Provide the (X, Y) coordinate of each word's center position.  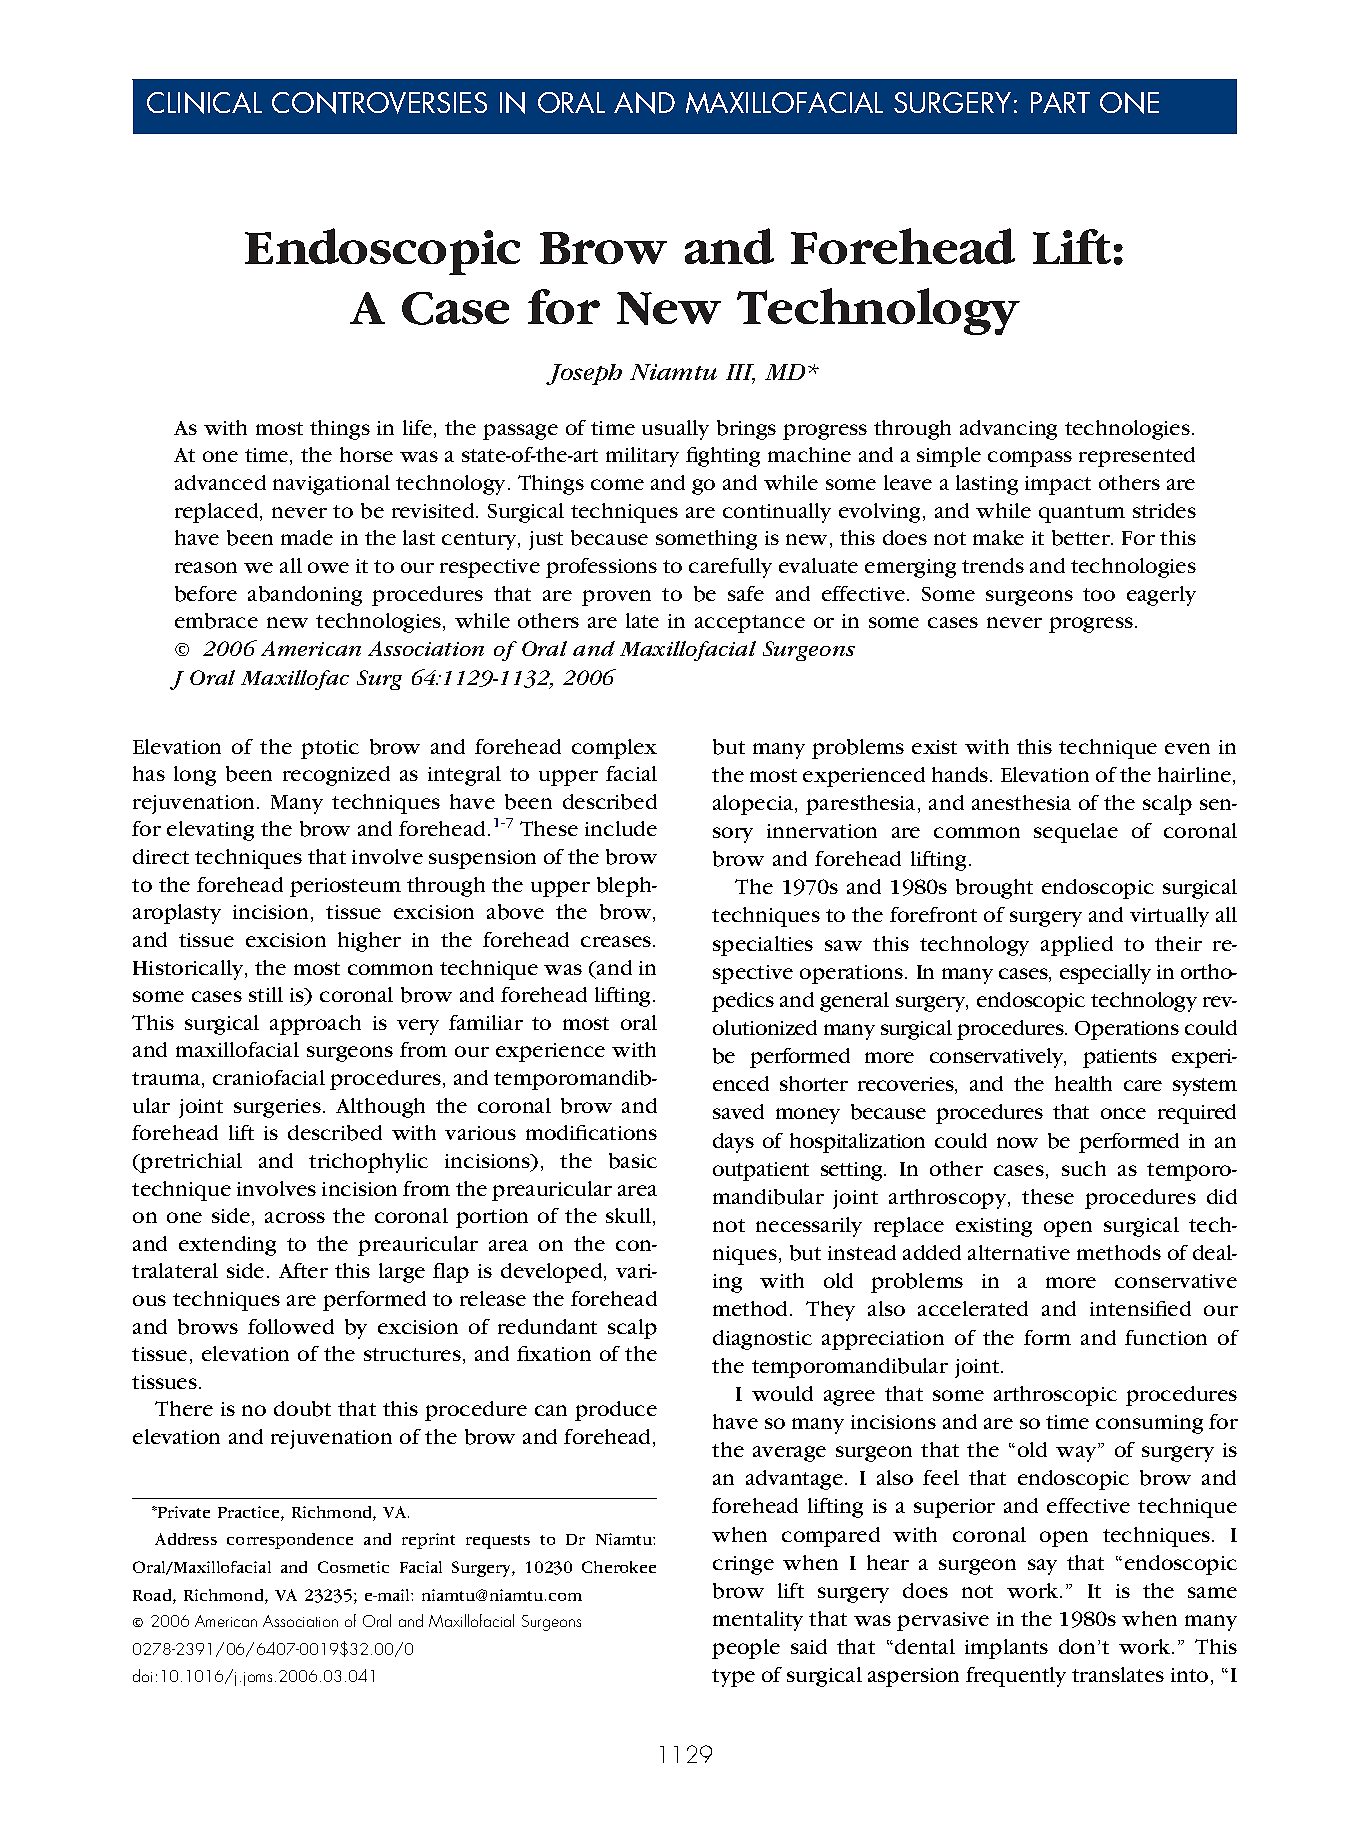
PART (1060, 102)
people (746, 1649)
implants (1006, 1649)
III (740, 373)
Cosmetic (353, 1567)
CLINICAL (204, 103)
